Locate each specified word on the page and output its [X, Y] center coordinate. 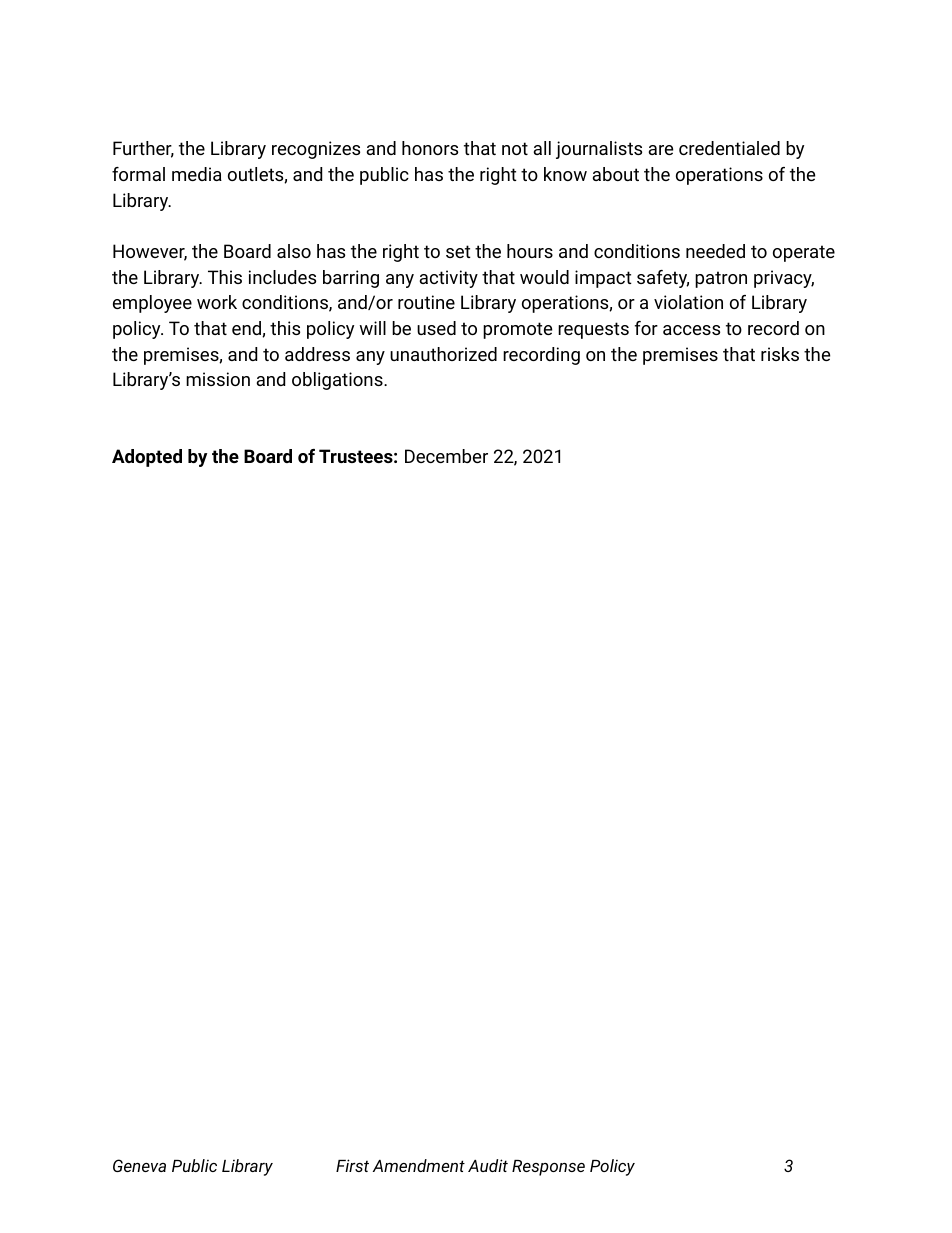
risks [780, 354]
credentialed [729, 148]
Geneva [139, 1165]
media [197, 174]
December [446, 456]
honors [430, 148]
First [352, 1165]
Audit [488, 1165]
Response [548, 1168]
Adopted [147, 458]
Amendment [419, 1165]
